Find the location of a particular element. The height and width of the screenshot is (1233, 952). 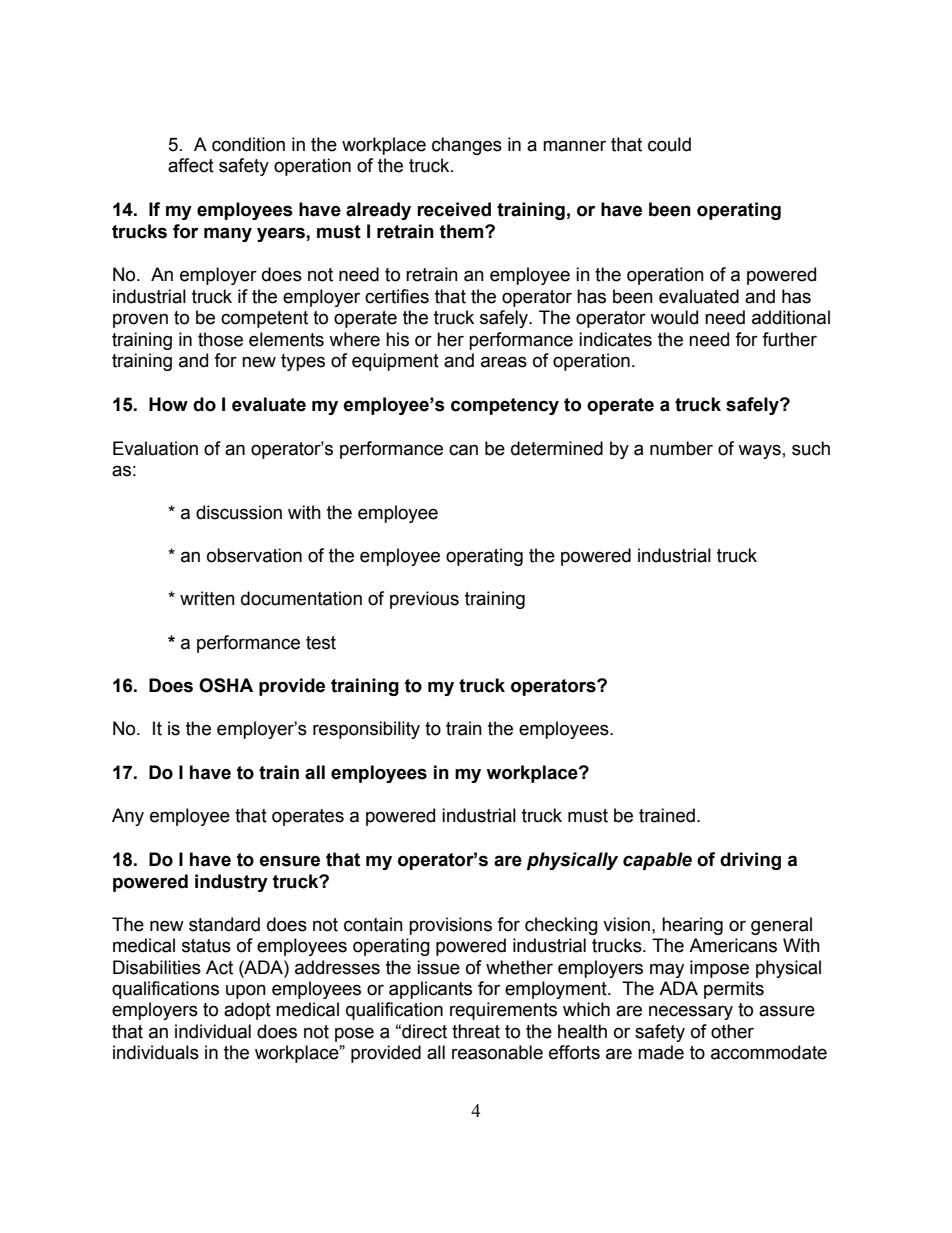

ways is located at coordinates (759, 451).
